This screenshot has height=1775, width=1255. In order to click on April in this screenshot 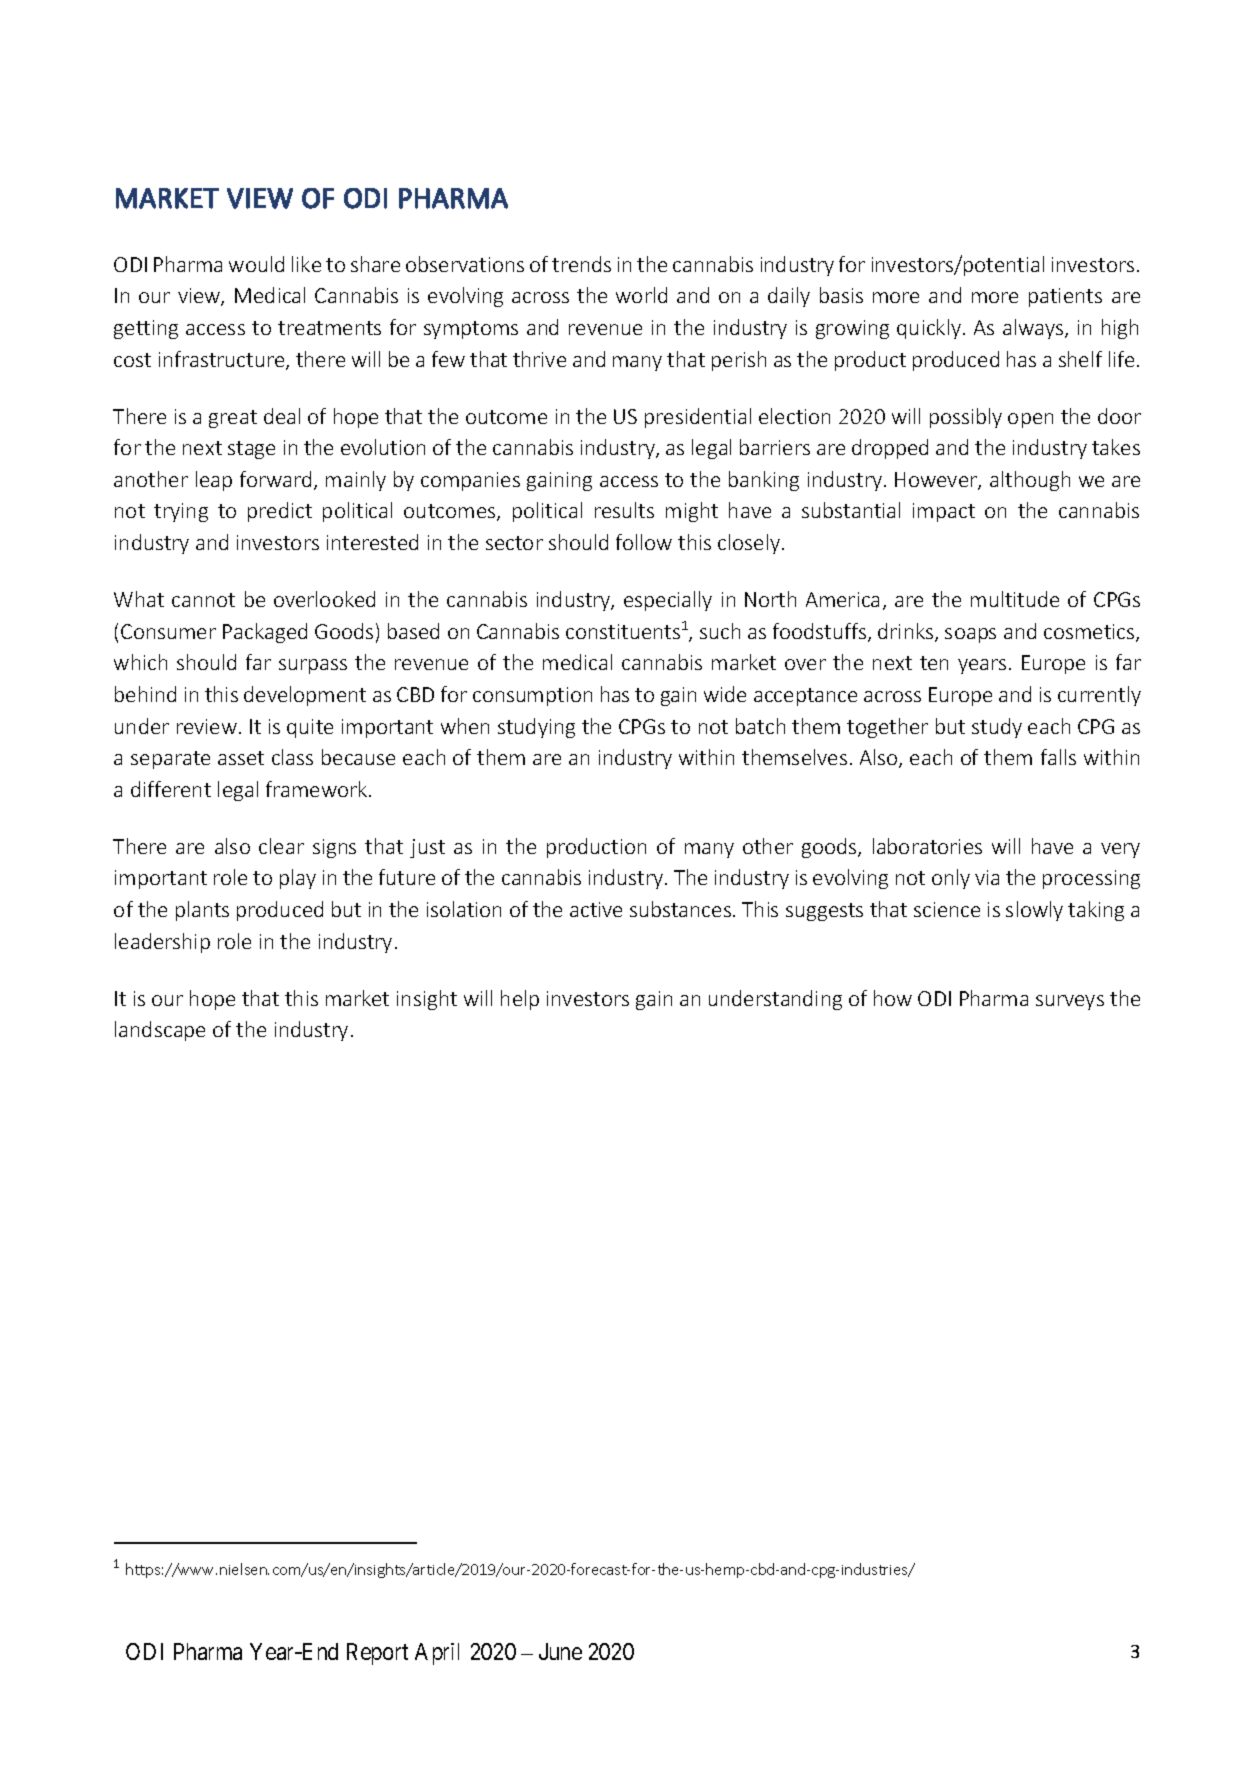, I will do `click(437, 1654)`.
